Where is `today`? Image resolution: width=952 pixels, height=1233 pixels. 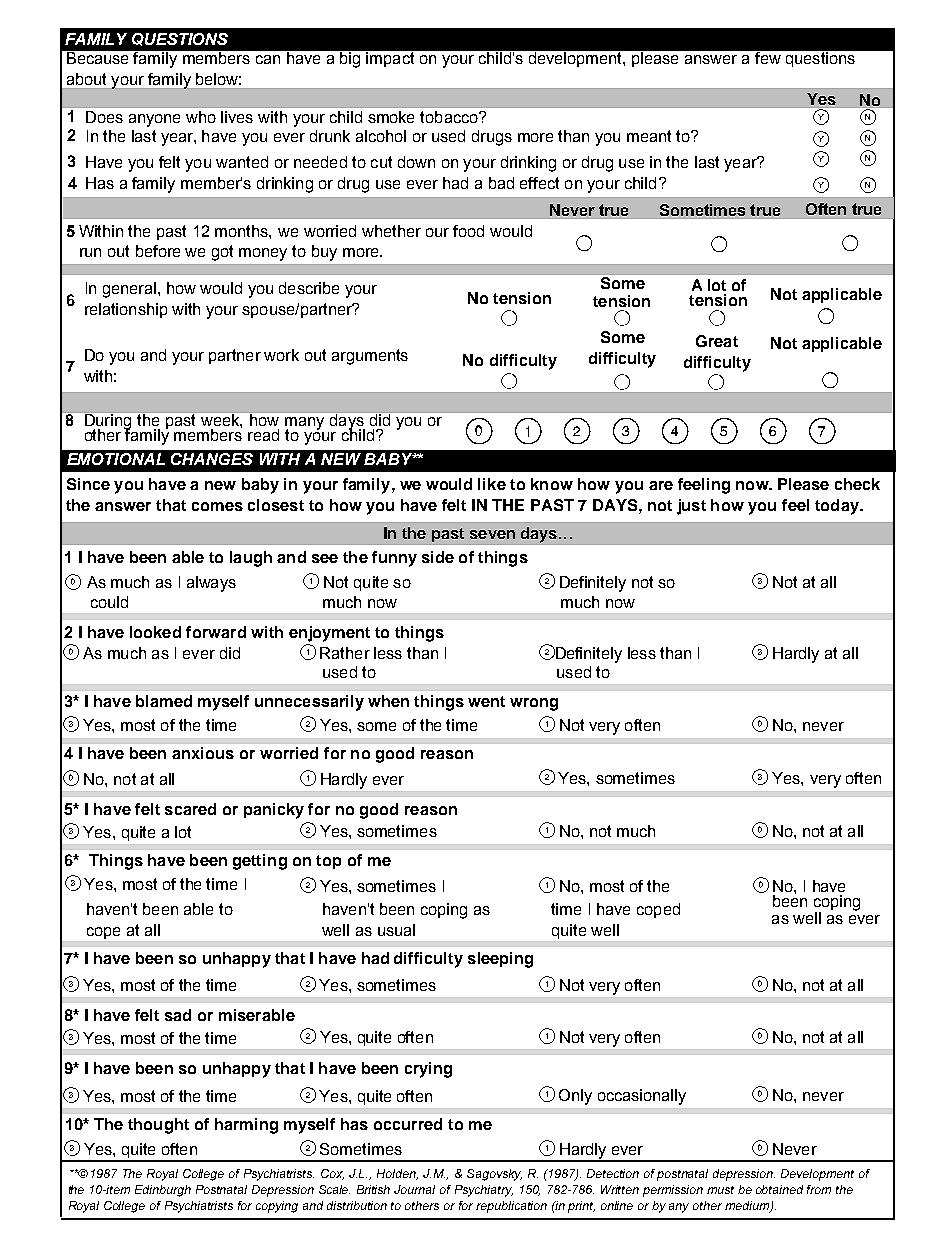 today is located at coordinates (838, 507).
